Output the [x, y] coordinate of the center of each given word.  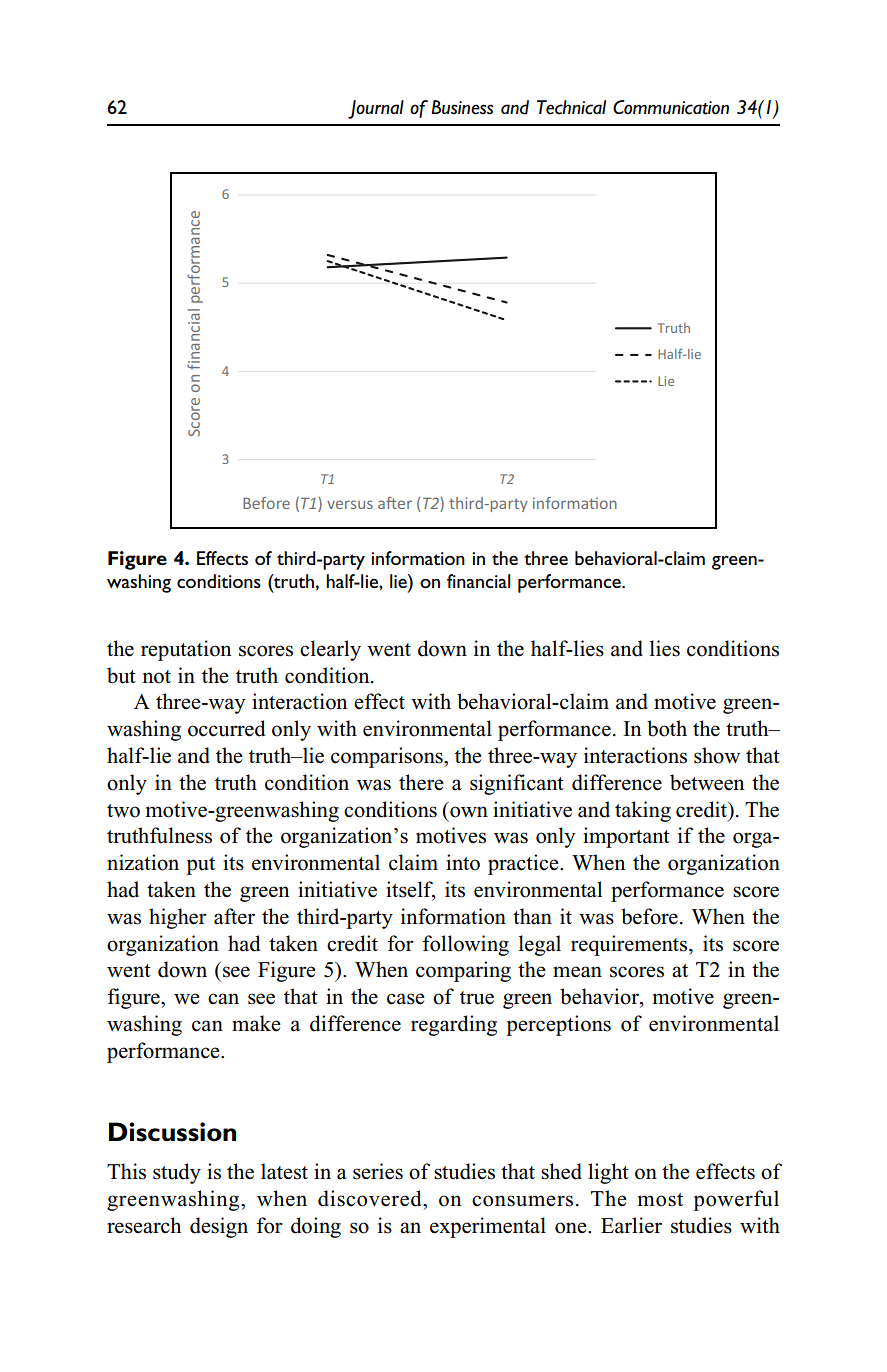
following [465, 945]
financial [479, 581]
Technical [571, 107]
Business [462, 107]
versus [350, 504]
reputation [186, 650]
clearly [330, 650]
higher [178, 918]
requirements [630, 945]
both [667, 728]
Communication [671, 107]
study [177, 1173]
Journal [376, 109]
